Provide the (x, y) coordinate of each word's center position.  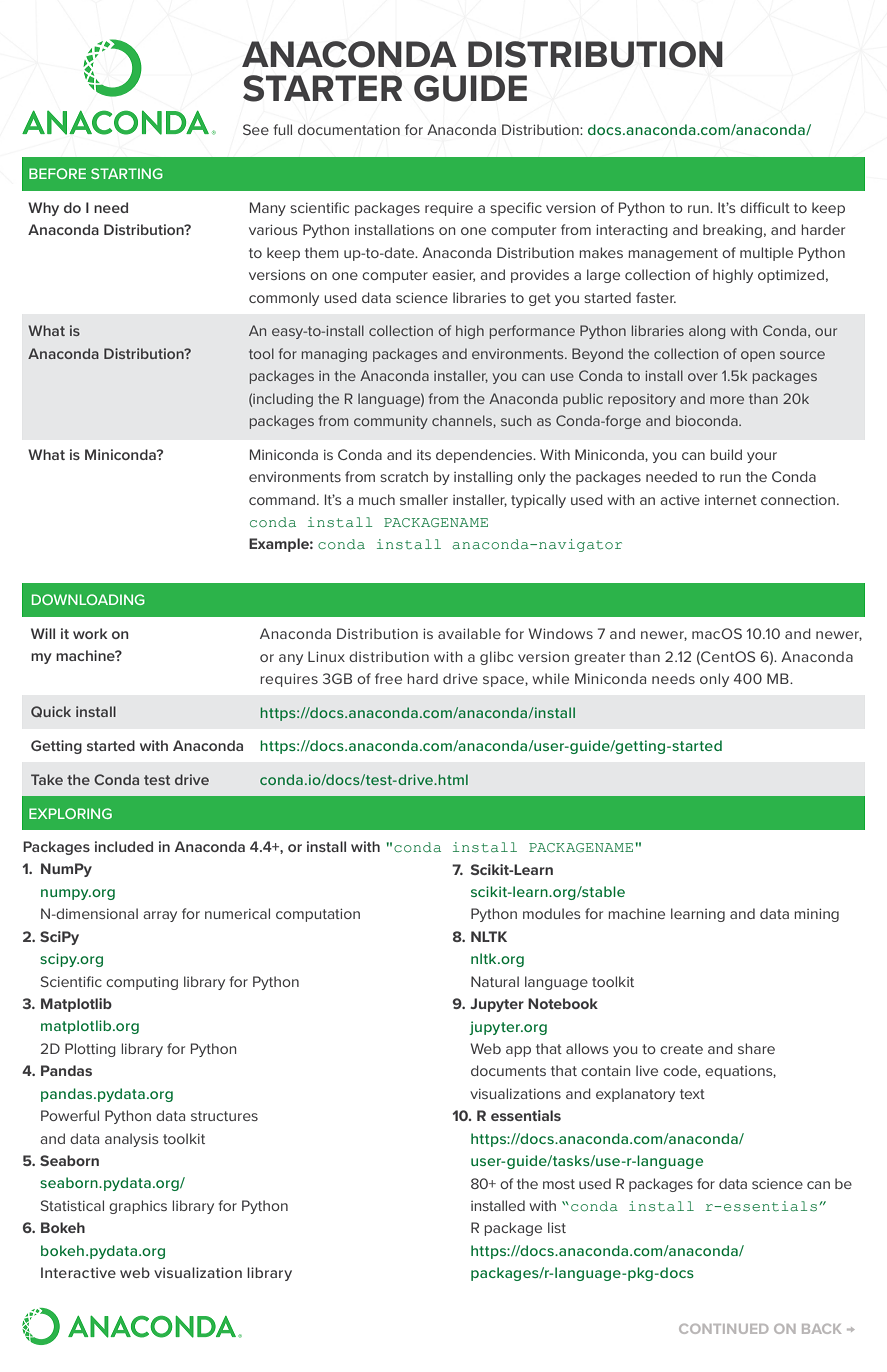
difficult (765, 207)
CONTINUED (723, 1329)
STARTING (127, 173)
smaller (424, 499)
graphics (138, 1207)
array (160, 916)
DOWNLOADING (88, 599)
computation (318, 915)
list (557, 1227)
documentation (349, 129)
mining (816, 915)
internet (731, 500)
